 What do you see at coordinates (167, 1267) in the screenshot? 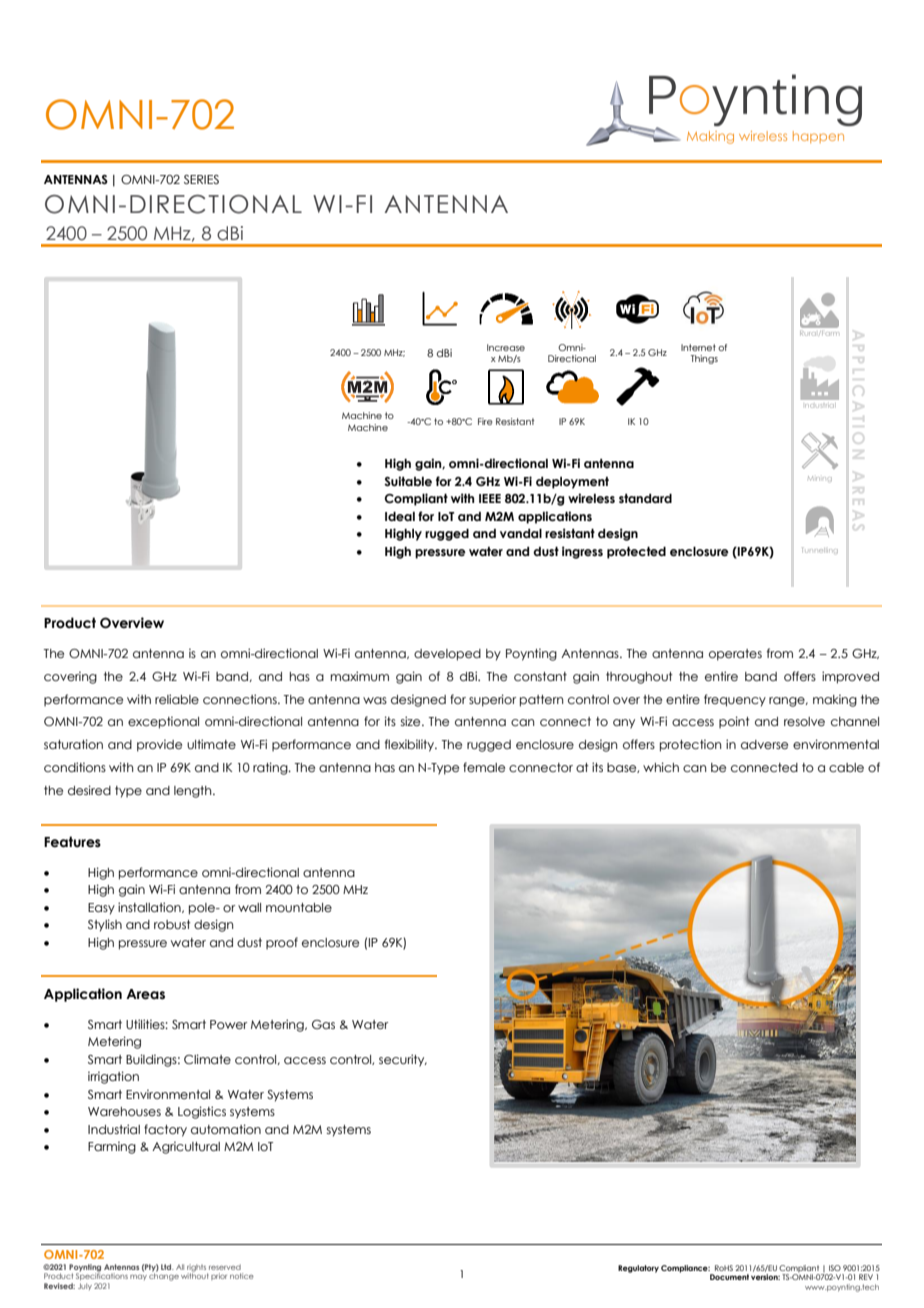
I see `Ltd` at bounding box center [167, 1267].
